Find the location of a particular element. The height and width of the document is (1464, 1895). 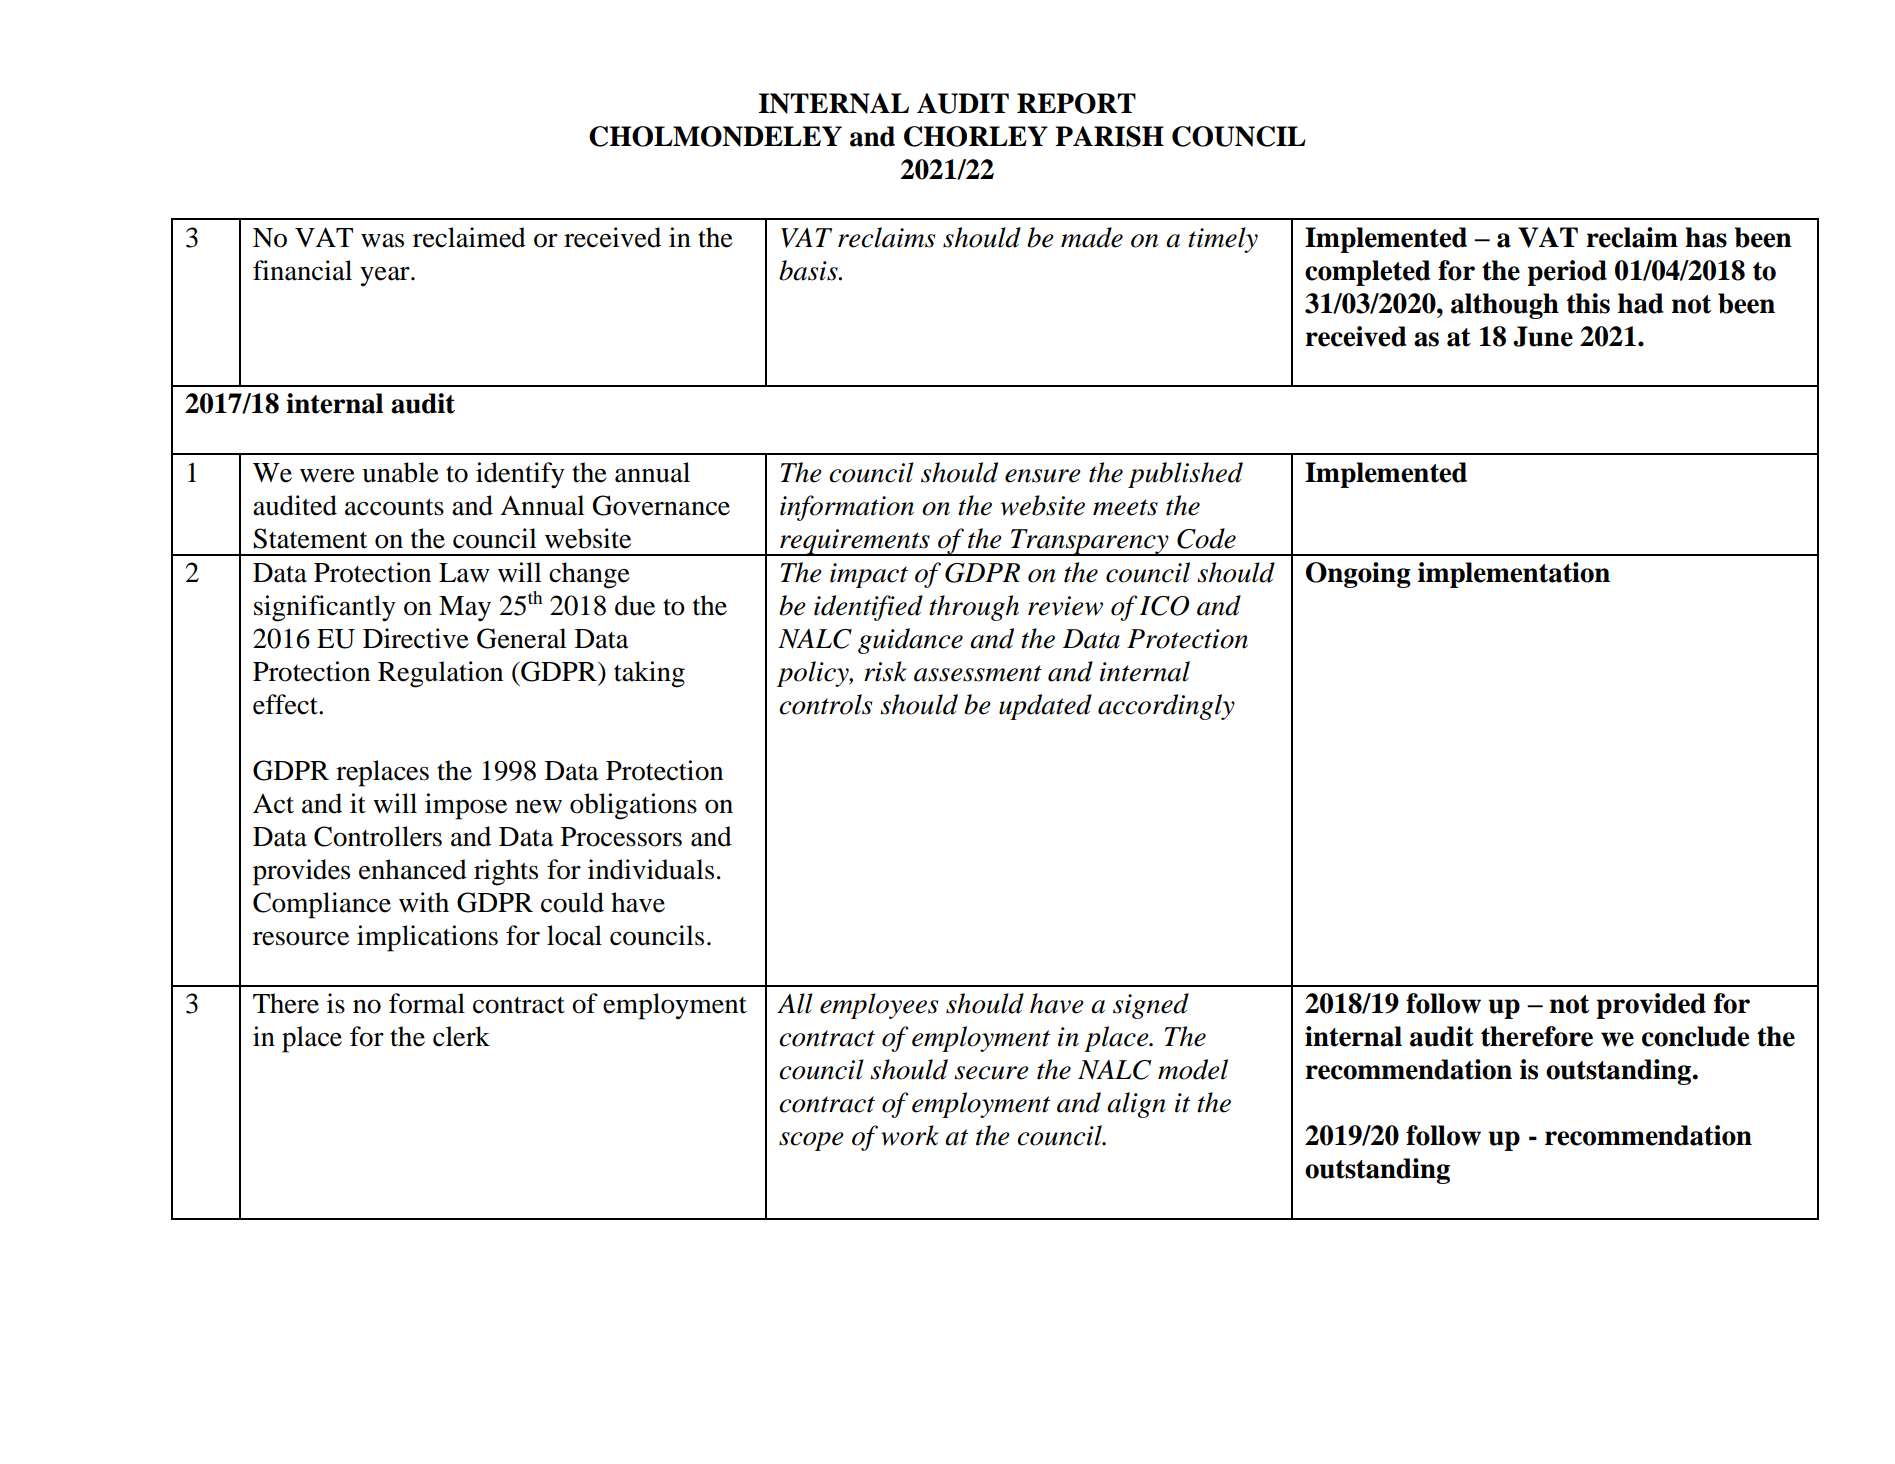

year is located at coordinates (386, 276).
